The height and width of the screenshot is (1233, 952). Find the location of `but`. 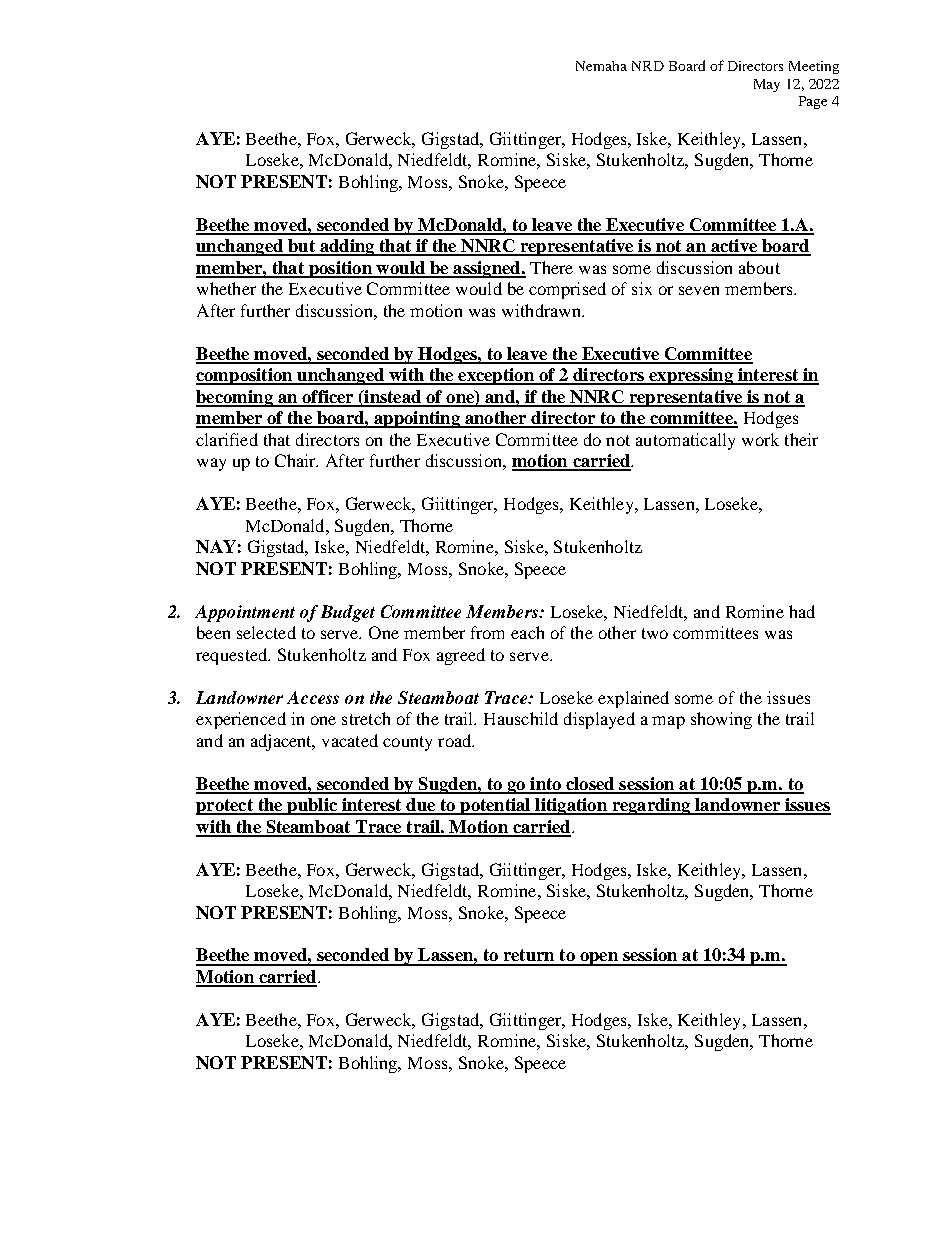

but is located at coordinates (301, 247).
